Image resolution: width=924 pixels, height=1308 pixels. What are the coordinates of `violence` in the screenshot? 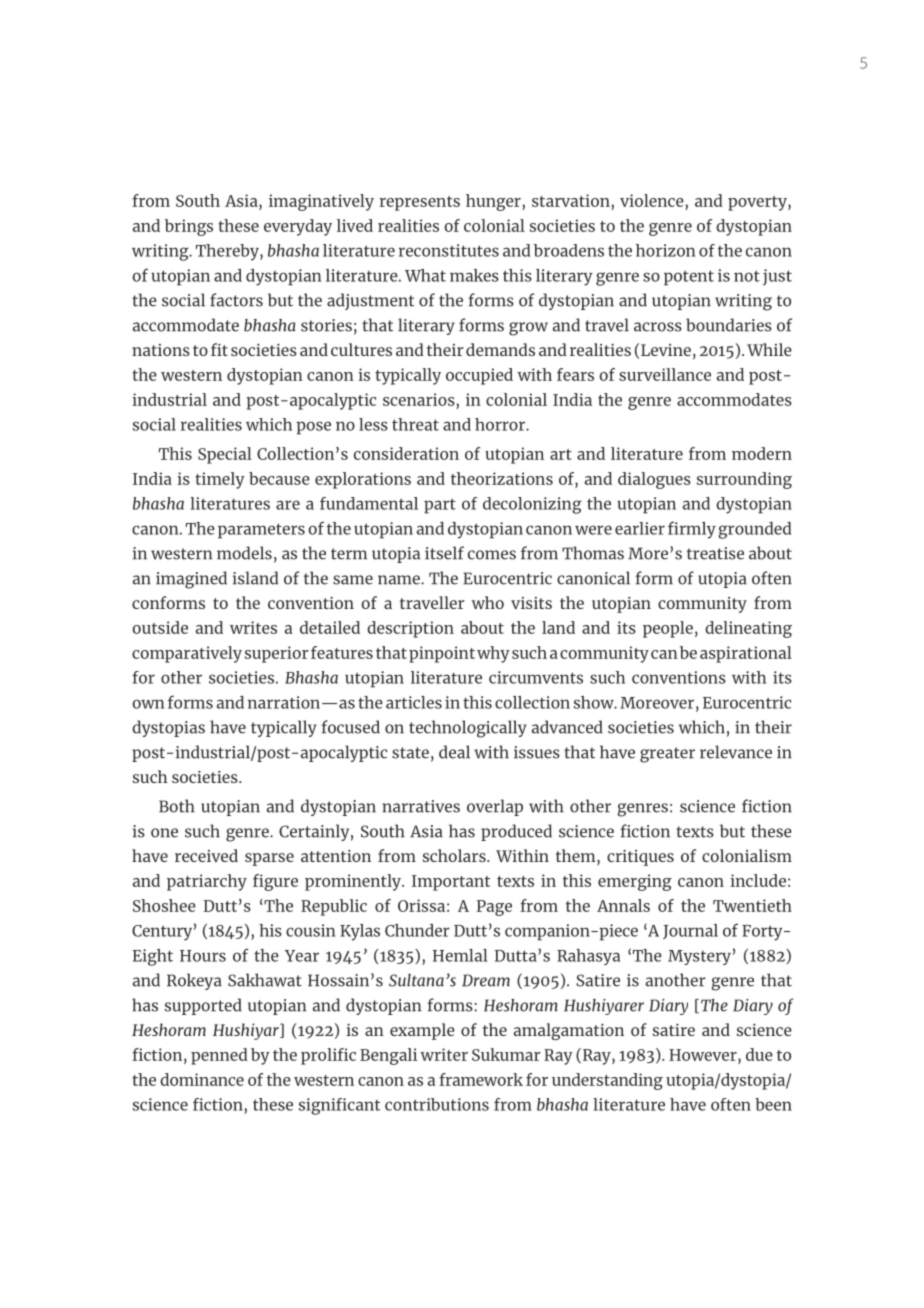 It's located at (653, 200).
